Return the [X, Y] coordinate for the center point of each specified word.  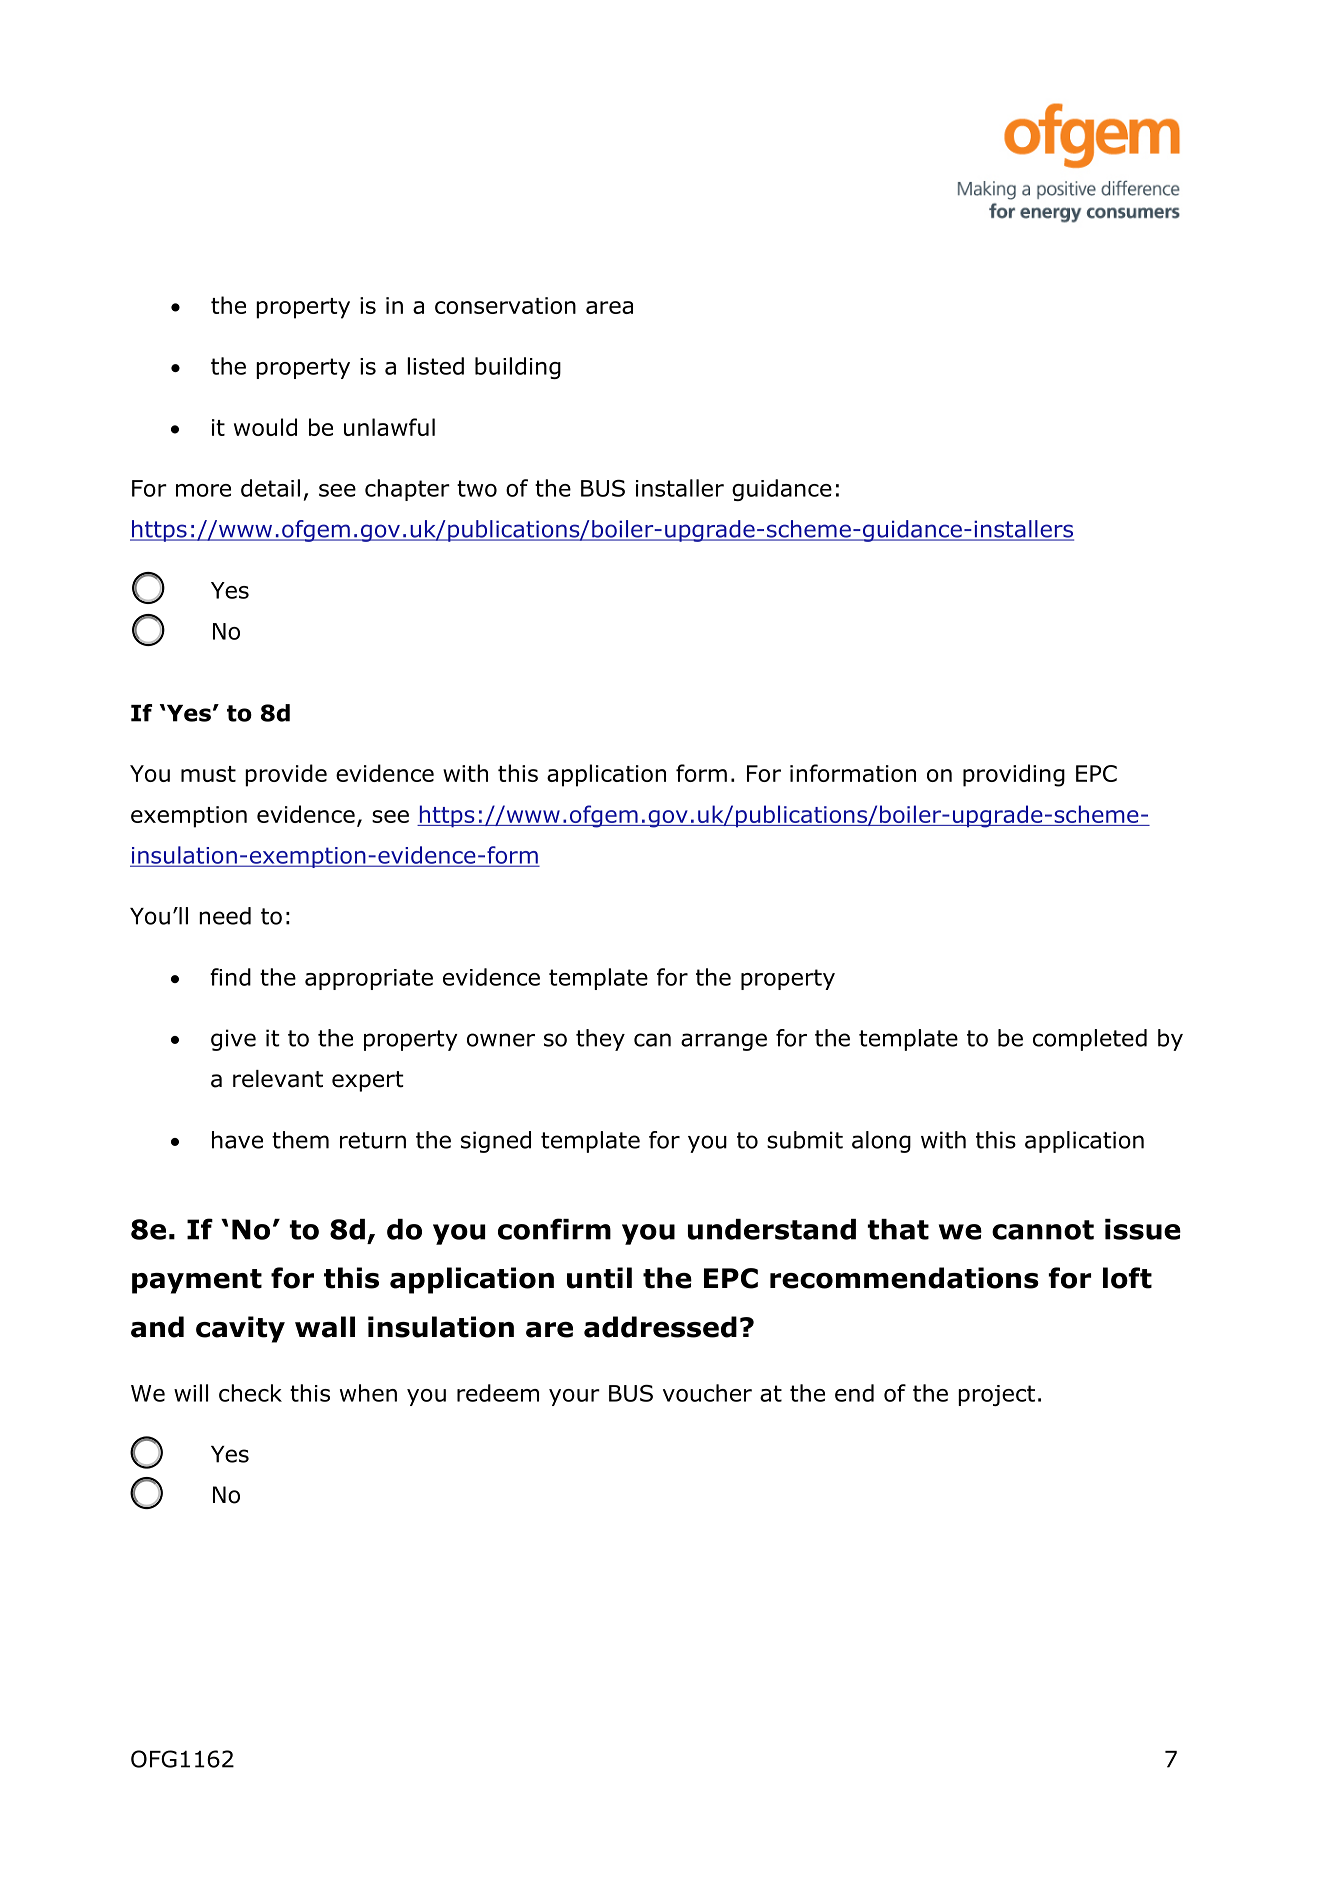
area [609, 307]
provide [286, 775]
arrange [724, 1042]
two [477, 488]
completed [1090, 1040]
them [300, 1140]
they [600, 1040]
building [518, 368]
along [881, 1142]
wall [325, 1327]
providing [1014, 775]
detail [270, 488]
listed [436, 366]
